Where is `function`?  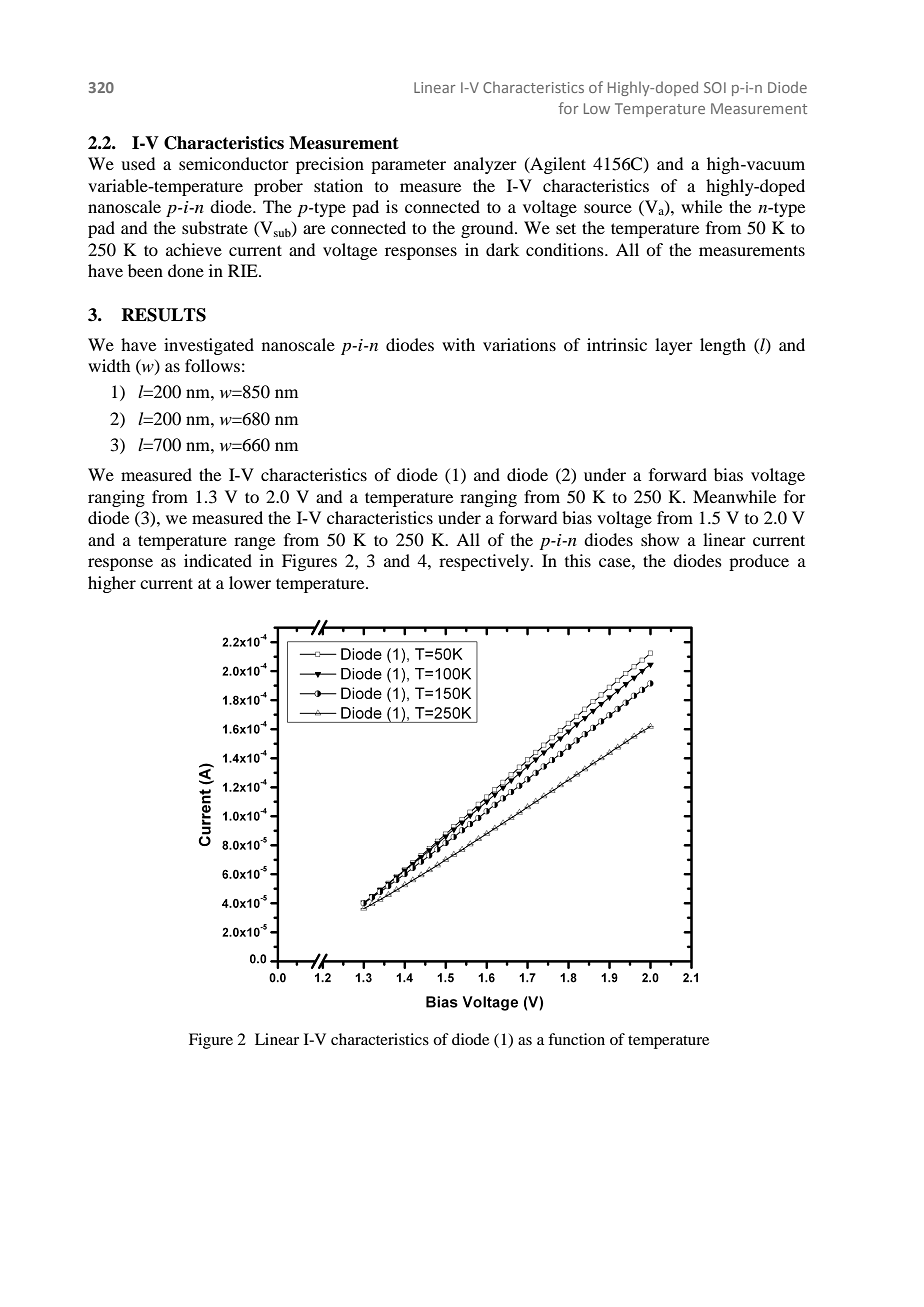 function is located at coordinates (576, 1039).
